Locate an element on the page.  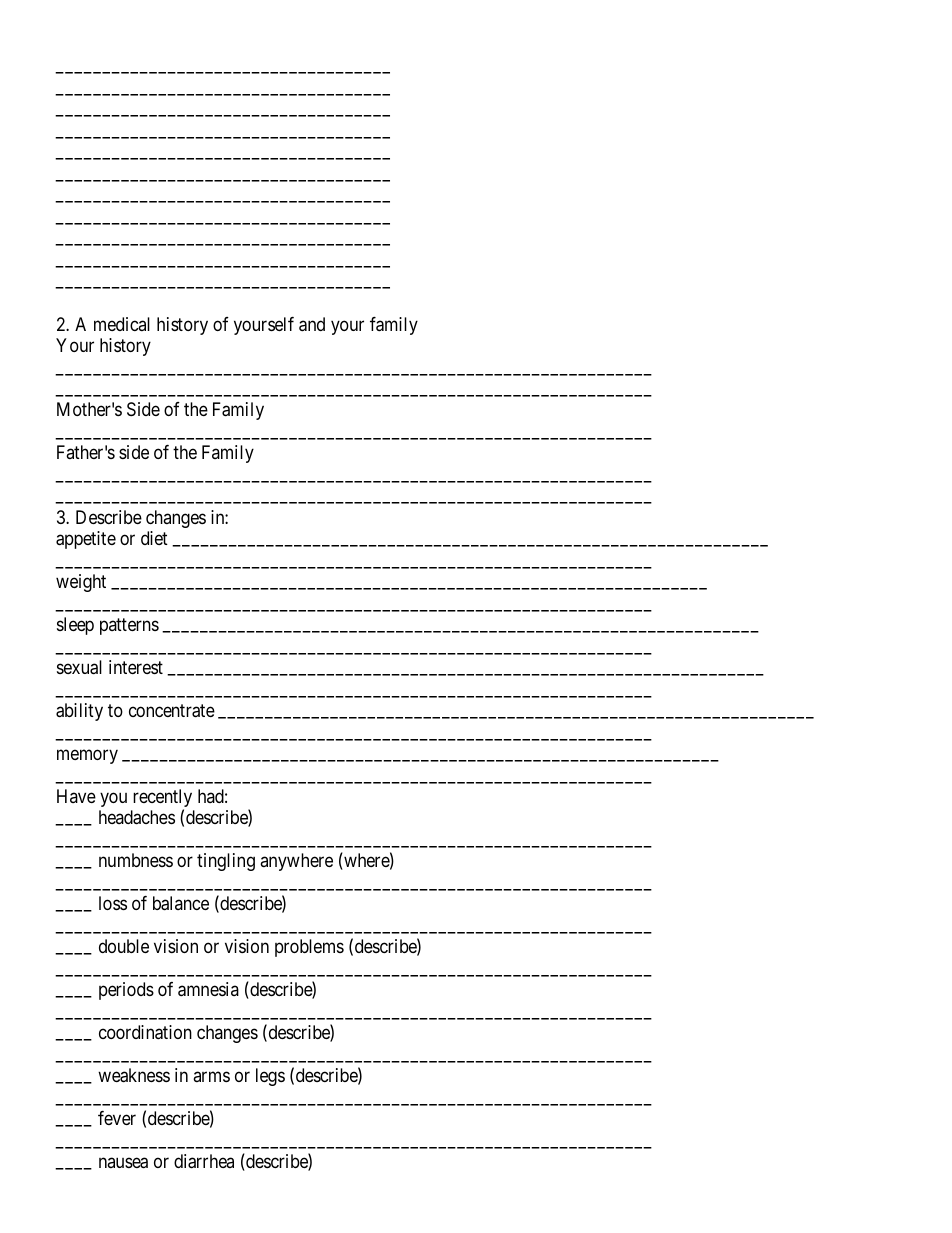
legs is located at coordinates (270, 1077).
